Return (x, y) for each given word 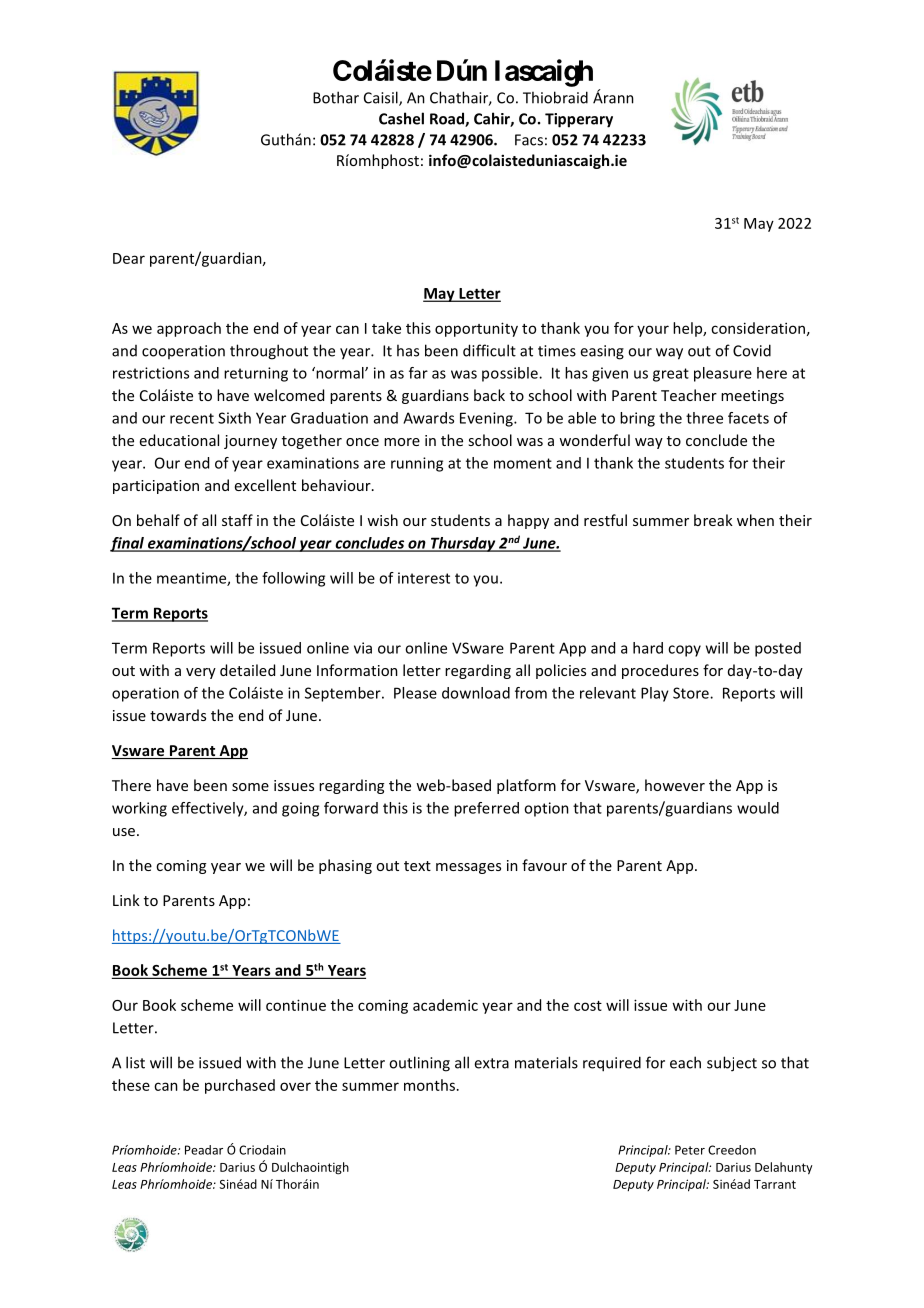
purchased (240, 1086)
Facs (529, 140)
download (476, 693)
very (201, 673)
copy (684, 651)
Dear (129, 258)
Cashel (401, 118)
